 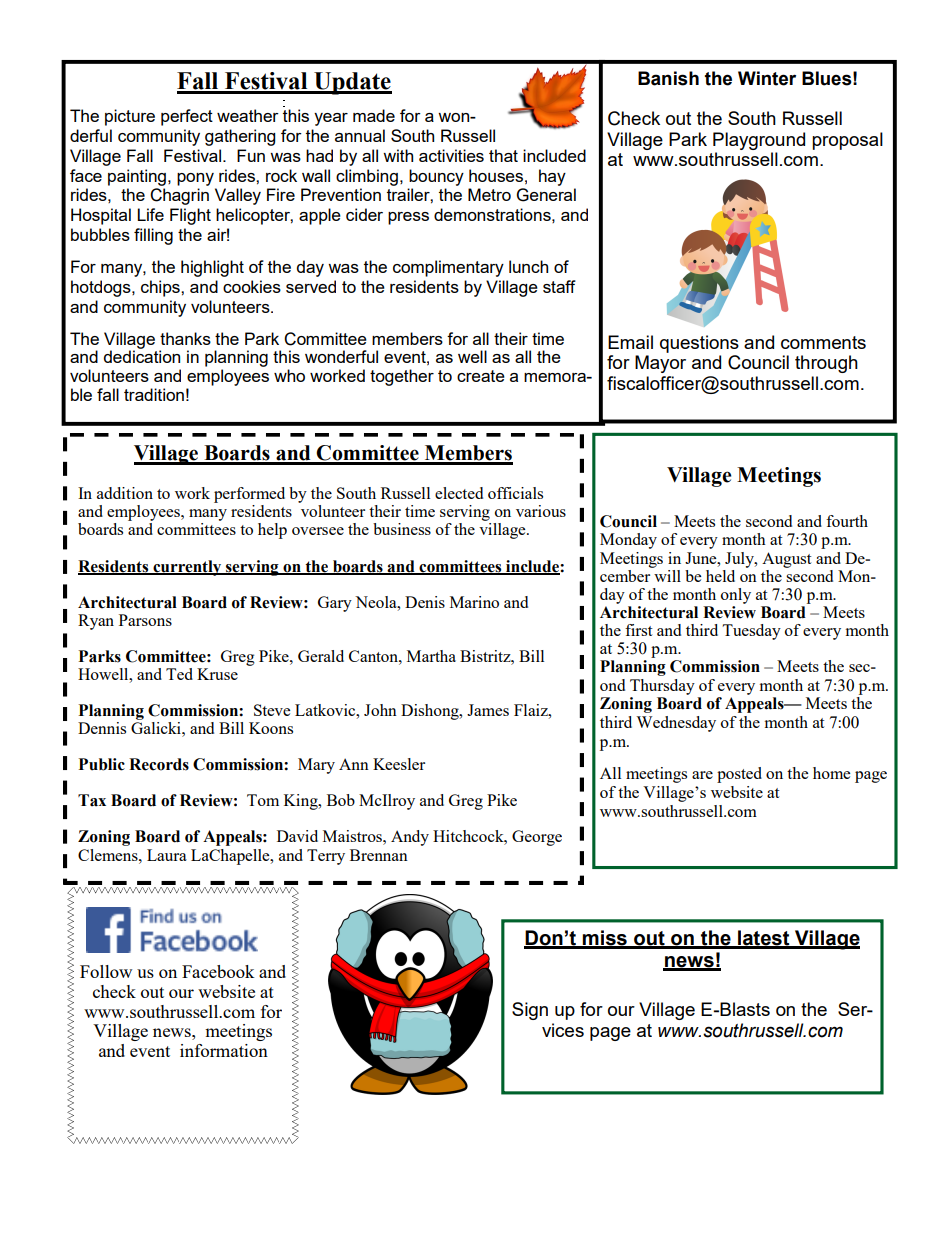 What do you see at coordinates (224, 1050) in the document?
I see `information` at bounding box center [224, 1050].
